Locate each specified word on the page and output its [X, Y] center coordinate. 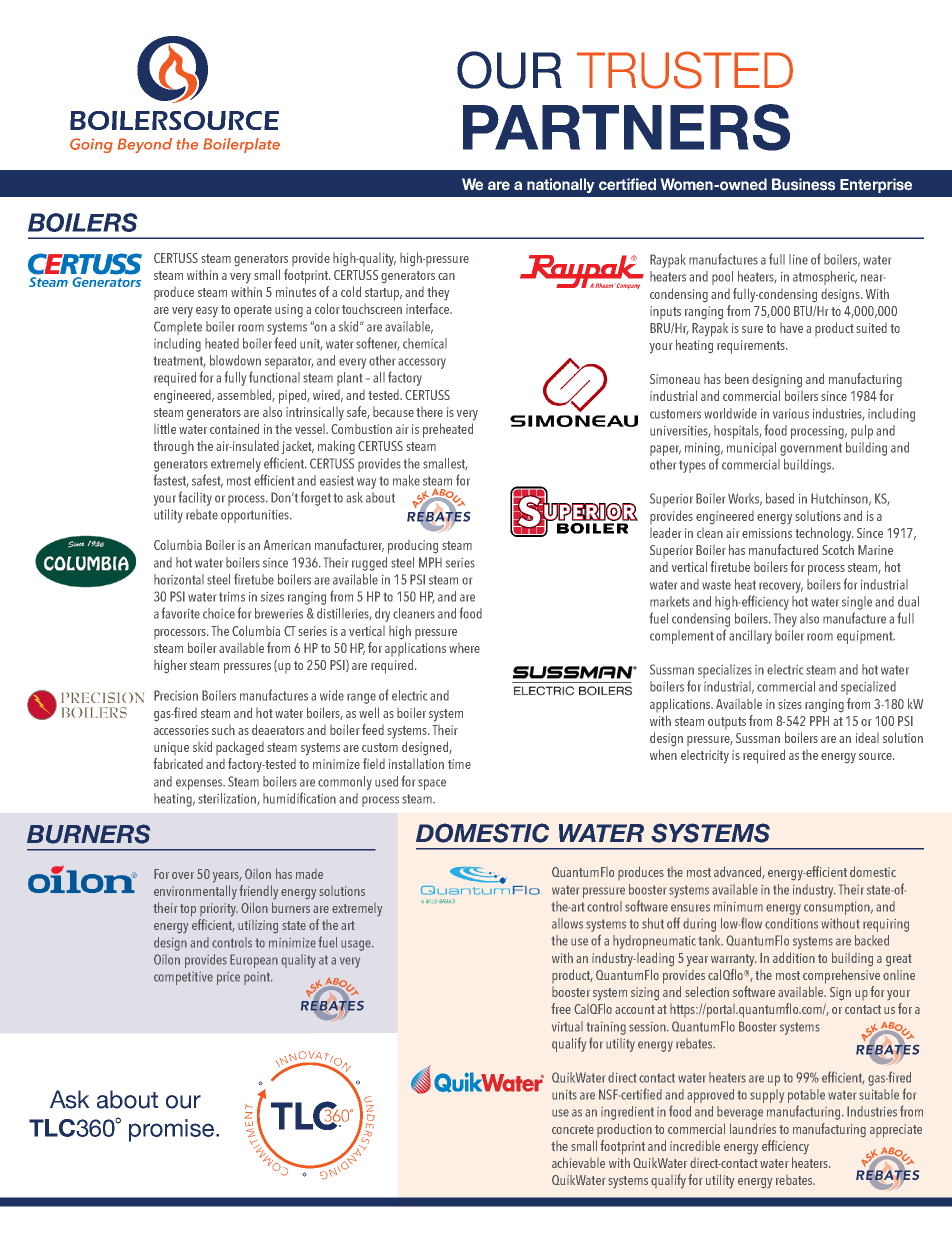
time [459, 764]
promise [171, 1130]
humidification [299, 798]
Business [803, 184]
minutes [296, 292]
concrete [573, 1129]
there [429, 412]
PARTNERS [626, 127]
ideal [867, 738]
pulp [862, 432]
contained [234, 428]
